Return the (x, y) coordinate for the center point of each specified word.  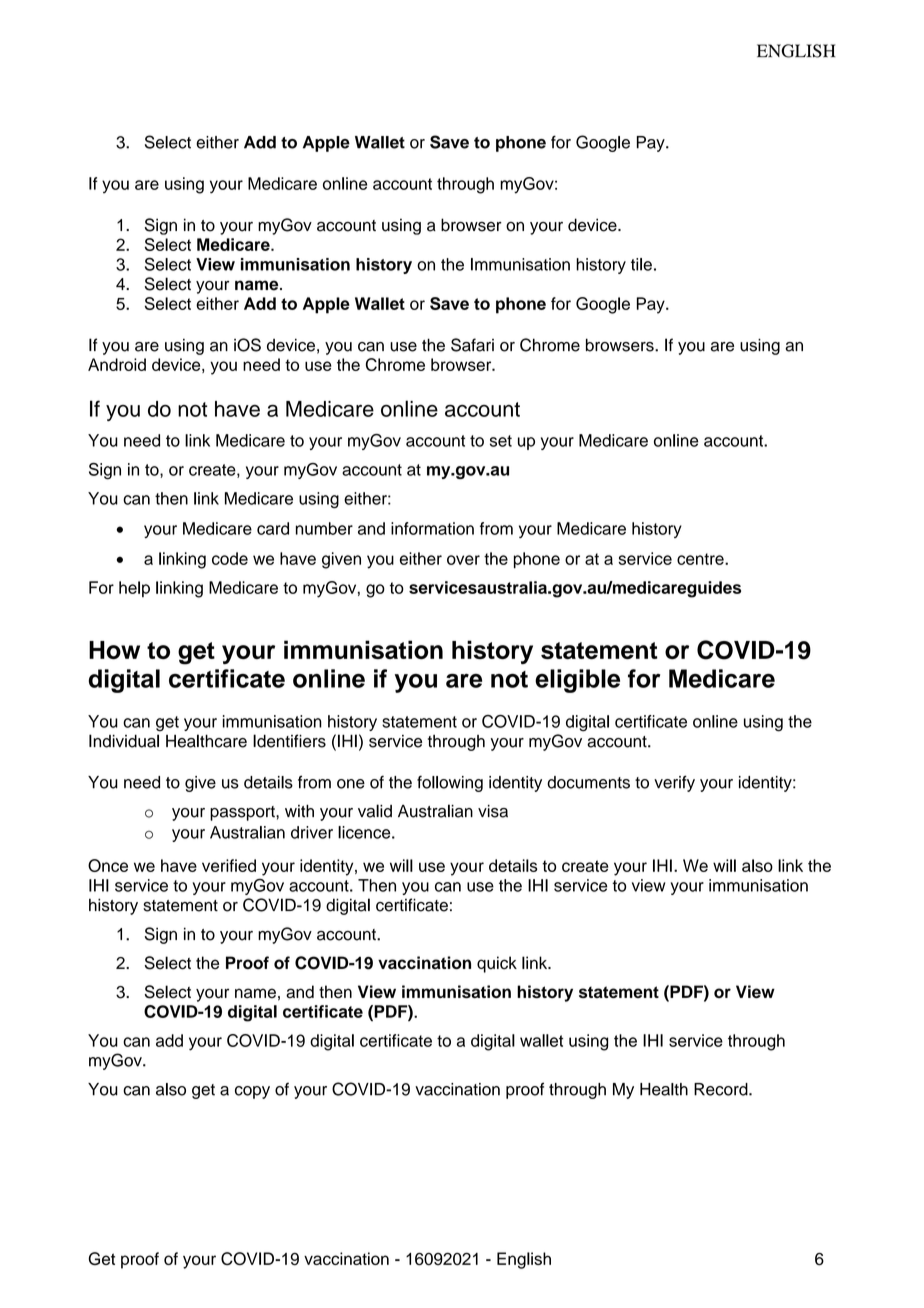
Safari (472, 345)
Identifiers (289, 741)
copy (252, 1092)
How (114, 650)
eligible (577, 681)
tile (641, 264)
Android (117, 364)
